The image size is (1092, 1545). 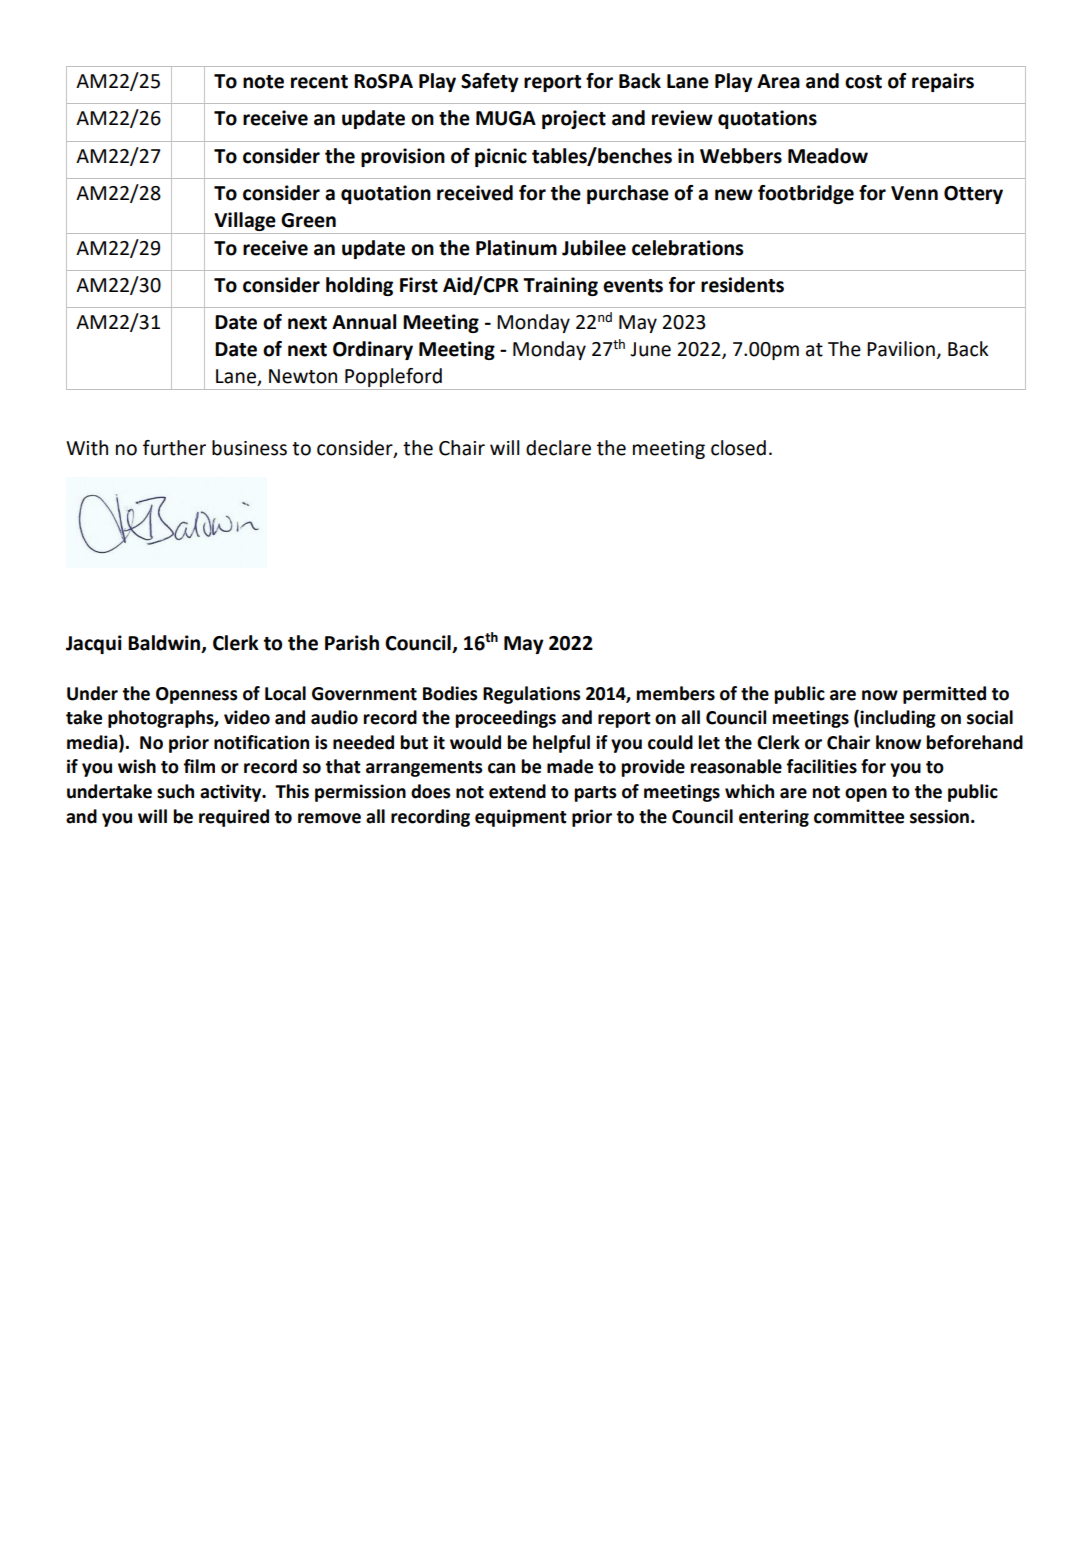 What do you see at coordinates (560, 286) in the screenshot?
I see `Training` at bounding box center [560, 286].
